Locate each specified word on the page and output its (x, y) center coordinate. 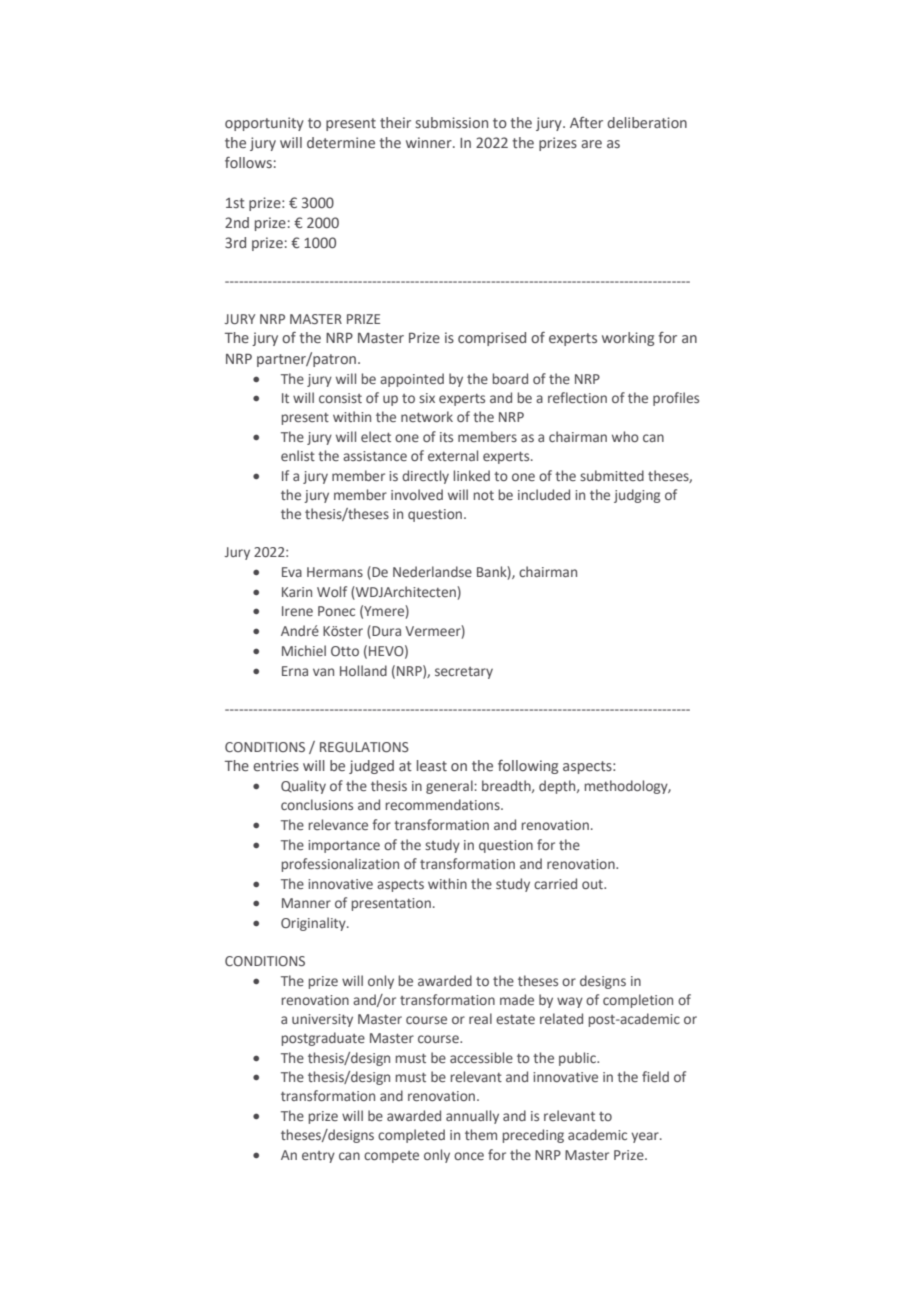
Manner (306, 903)
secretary (464, 673)
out (593, 884)
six (427, 398)
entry (318, 1157)
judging (637, 496)
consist (340, 398)
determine (341, 142)
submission (451, 122)
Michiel (304, 650)
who (625, 436)
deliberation (647, 122)
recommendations (444, 804)
